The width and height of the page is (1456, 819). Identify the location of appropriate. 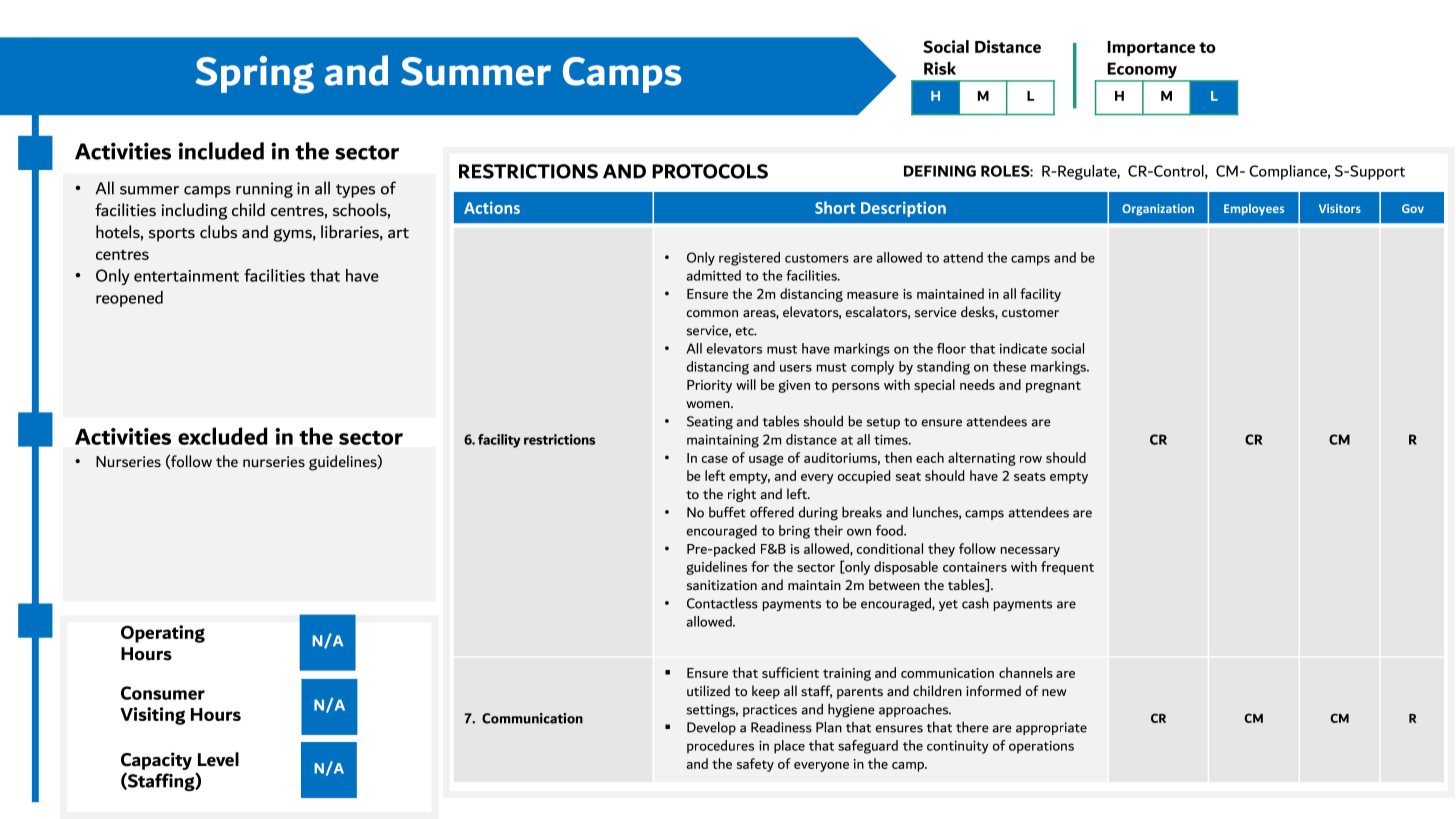
(1051, 728).
